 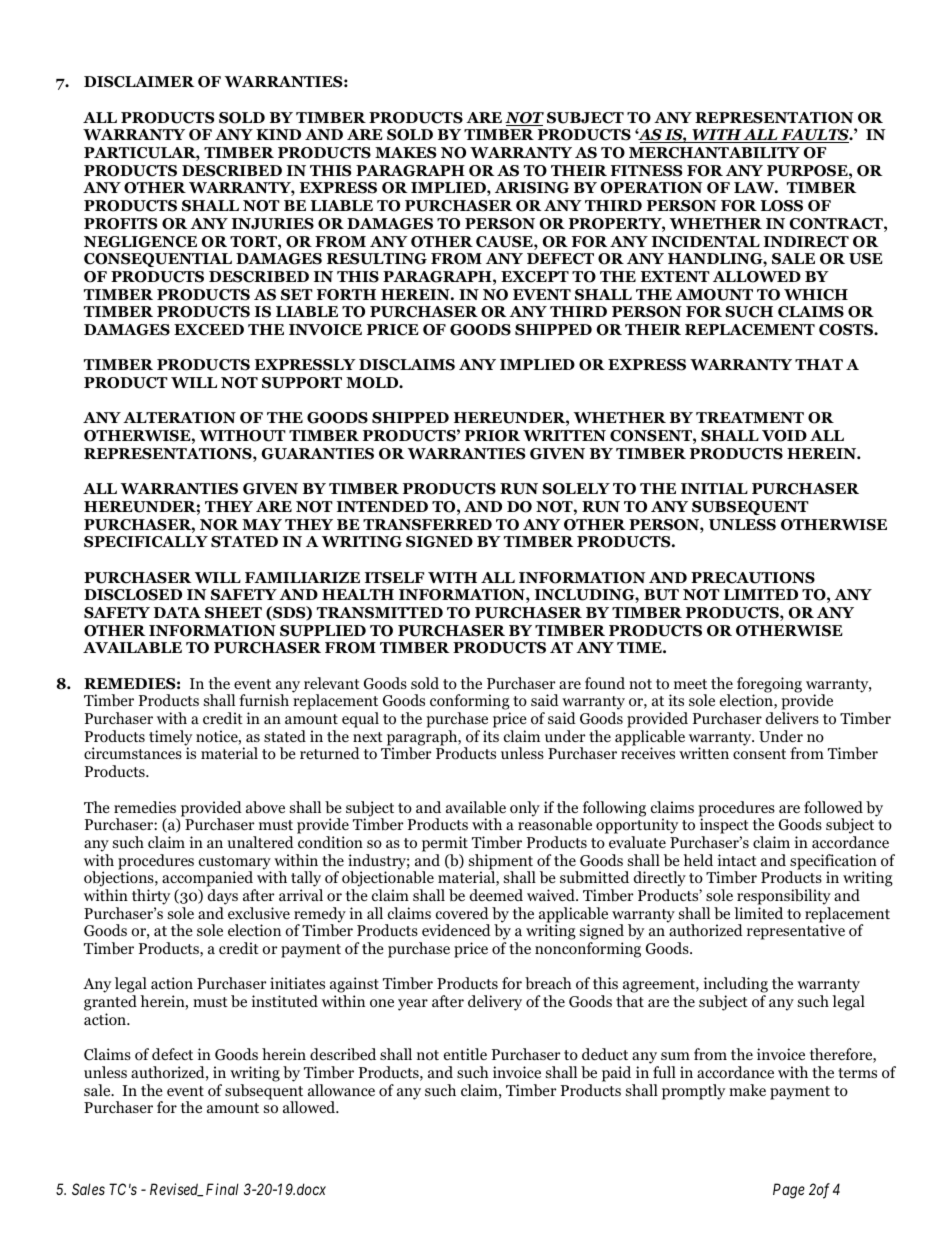 I want to click on ARISING, so click(x=532, y=188).
